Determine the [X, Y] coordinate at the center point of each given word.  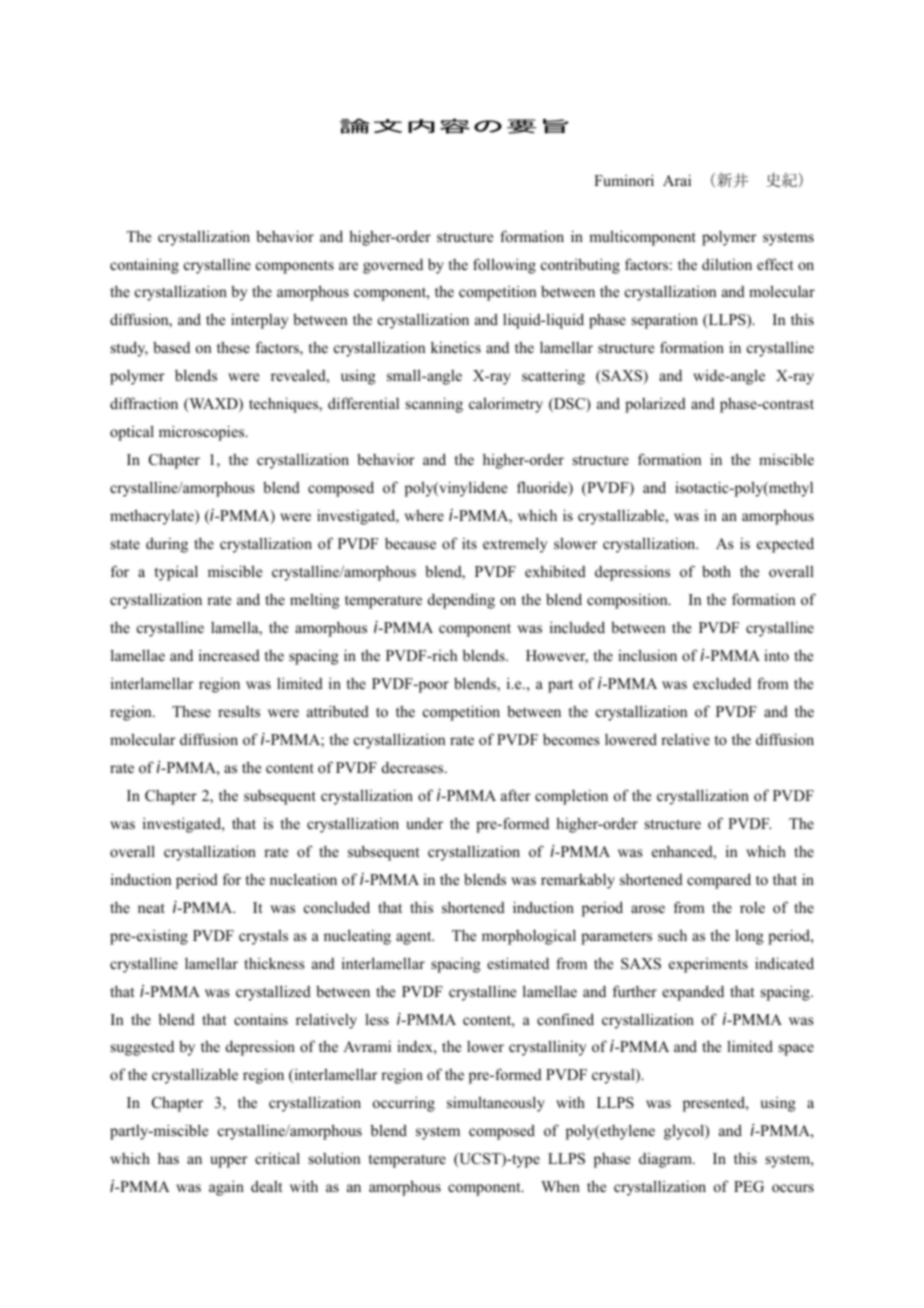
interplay [259, 321]
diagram [666, 1160]
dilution [727, 264]
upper [229, 1162]
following [504, 266]
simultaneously [496, 1104]
